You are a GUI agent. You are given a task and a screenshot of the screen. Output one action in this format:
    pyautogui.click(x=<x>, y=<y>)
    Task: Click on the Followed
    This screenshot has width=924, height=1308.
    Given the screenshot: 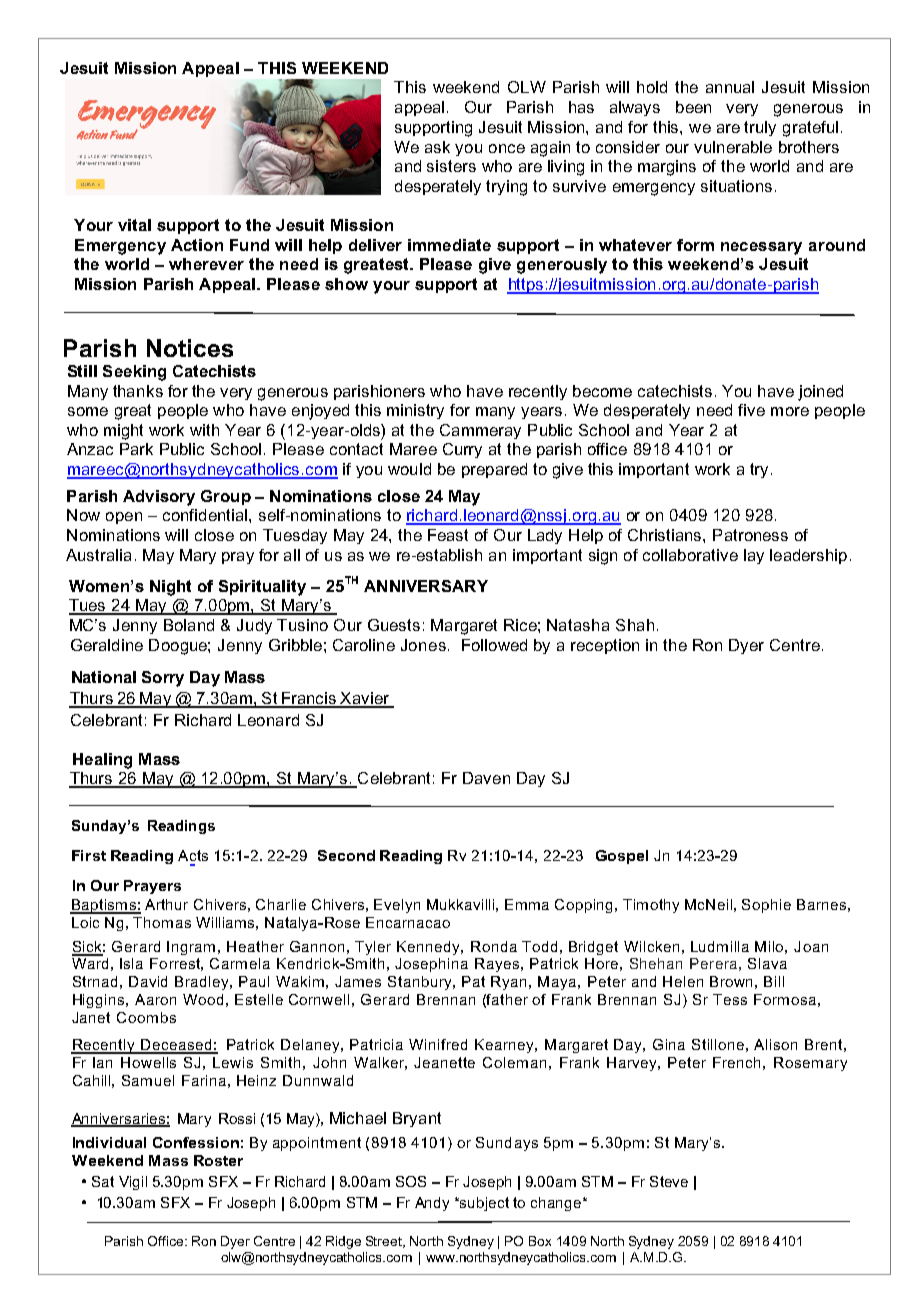 What is the action you would take?
    pyautogui.click(x=494, y=645)
